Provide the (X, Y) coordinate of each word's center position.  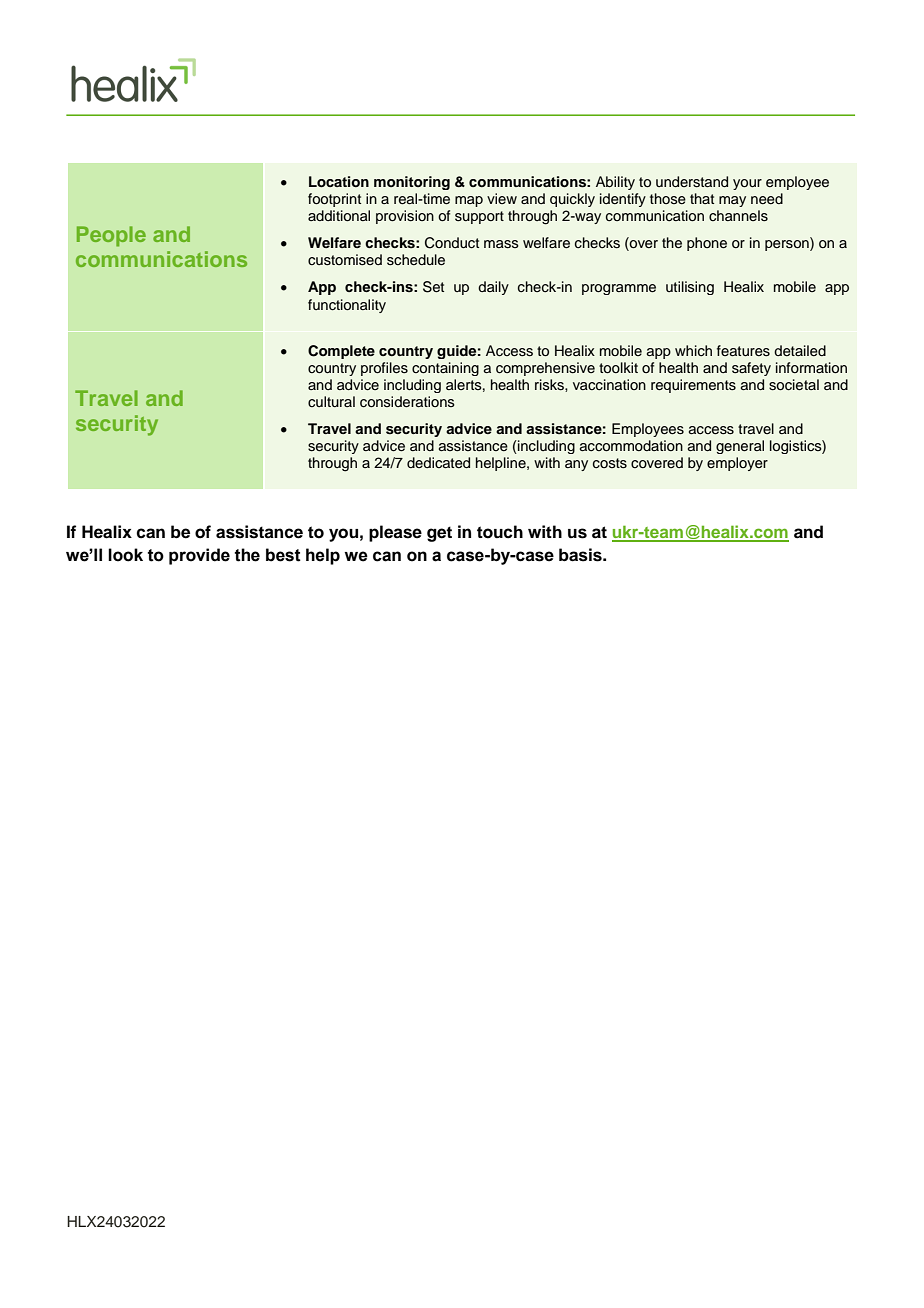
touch (500, 532)
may (732, 201)
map (469, 201)
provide (199, 556)
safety (751, 369)
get (439, 534)
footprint (334, 200)
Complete (341, 352)
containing (445, 369)
